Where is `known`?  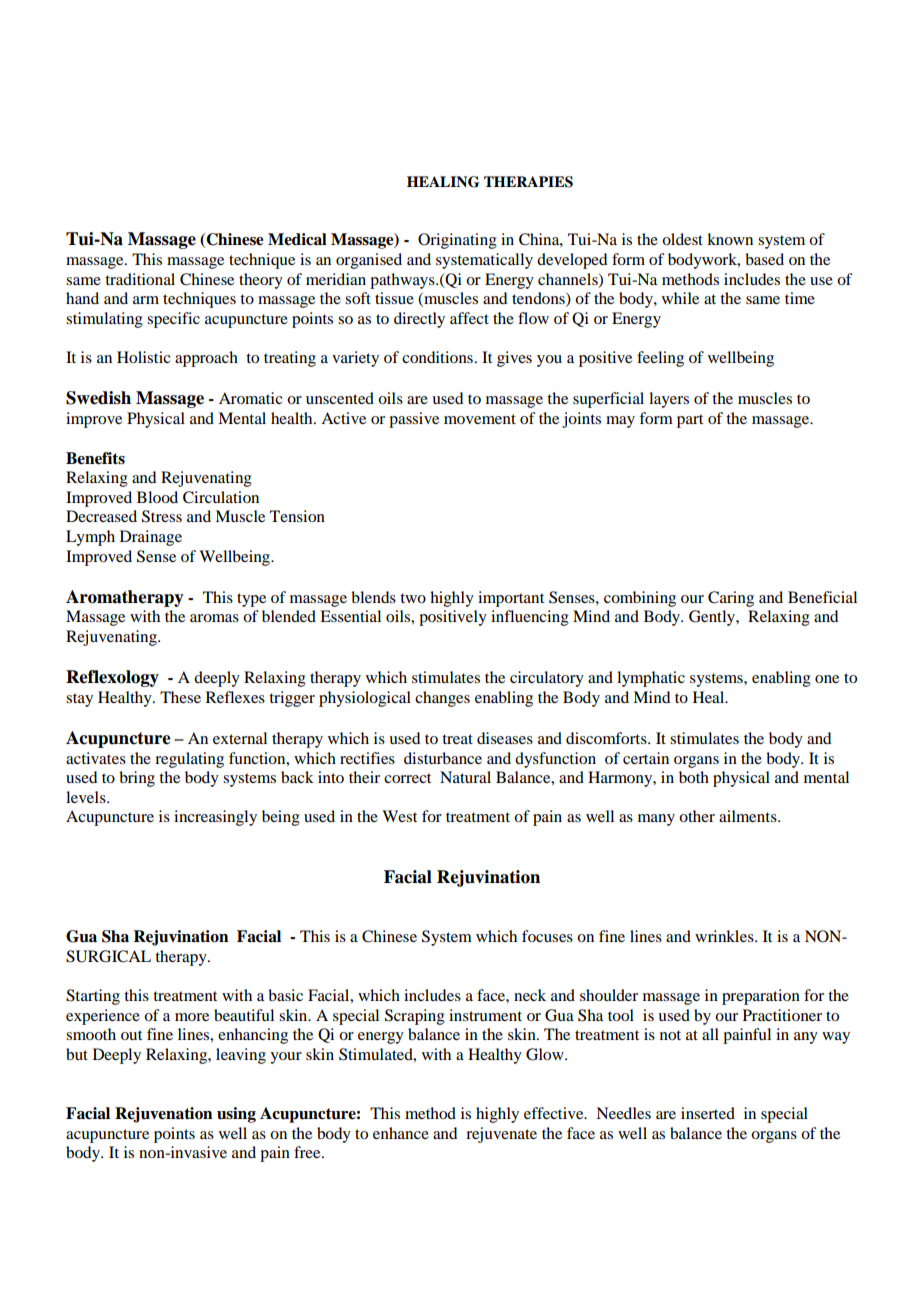 known is located at coordinates (730, 239).
